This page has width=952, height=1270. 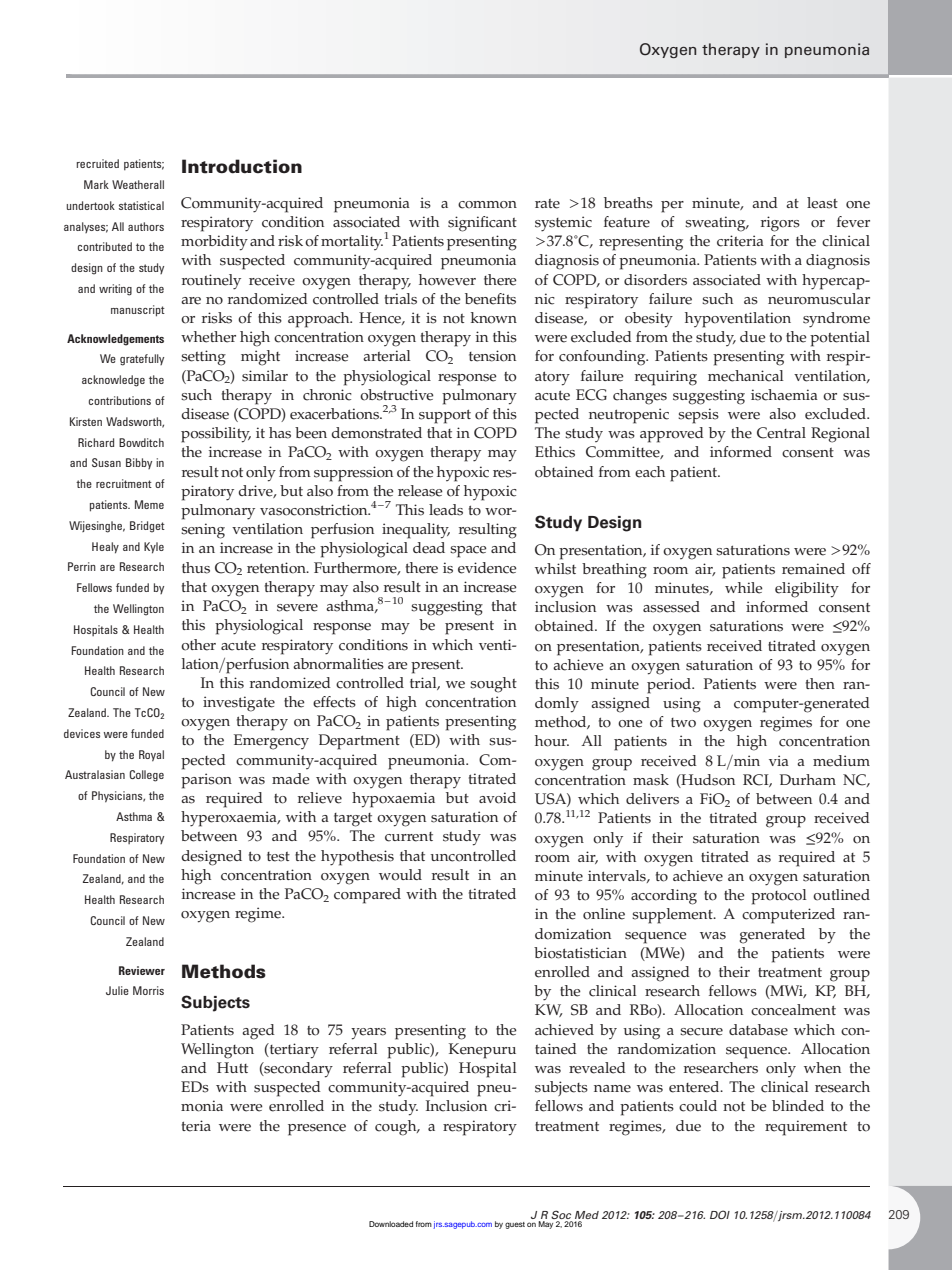 What do you see at coordinates (497, 798) in the page?
I see `avoid` at bounding box center [497, 798].
